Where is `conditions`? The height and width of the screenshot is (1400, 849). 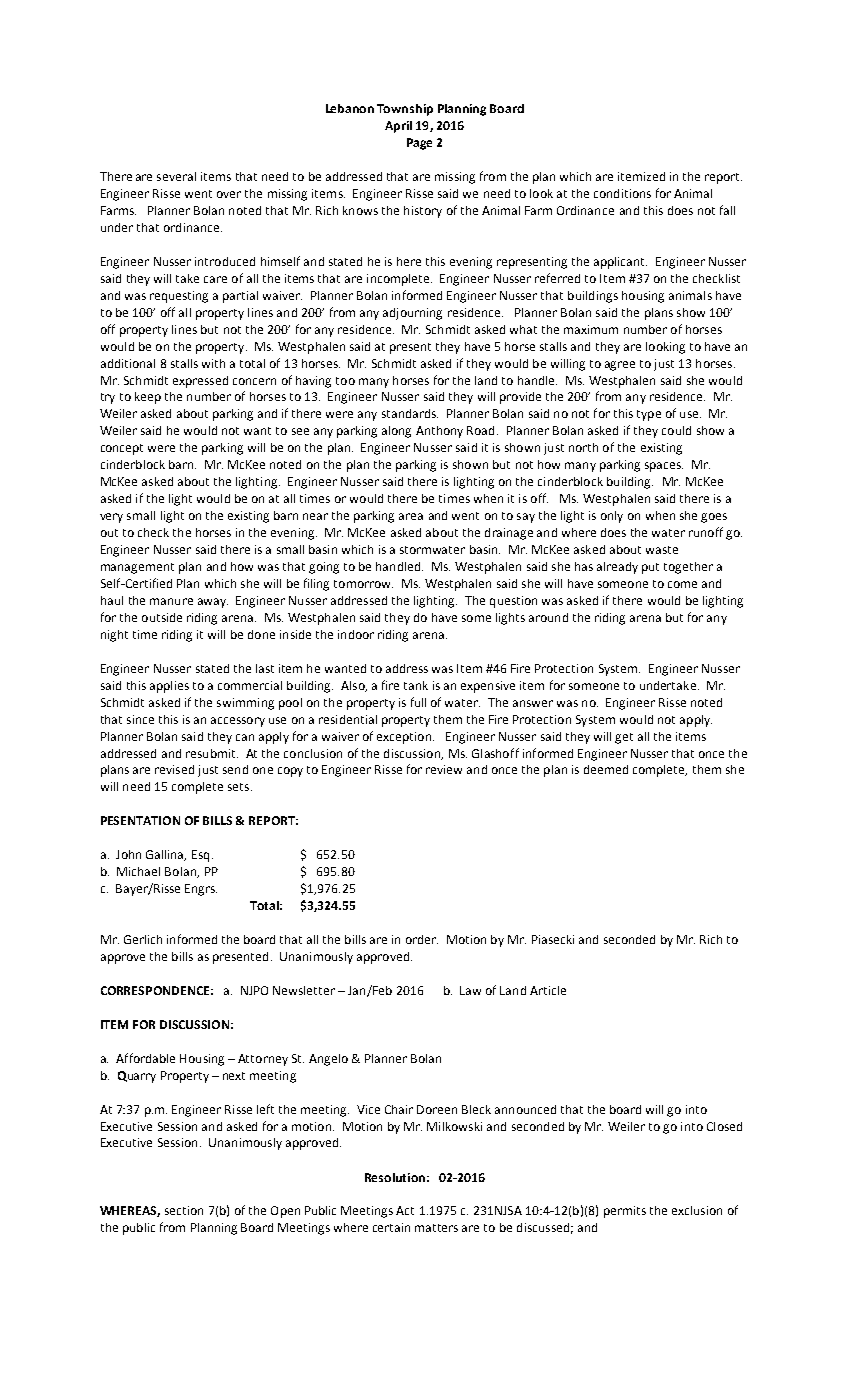 conditions is located at coordinates (622, 193).
